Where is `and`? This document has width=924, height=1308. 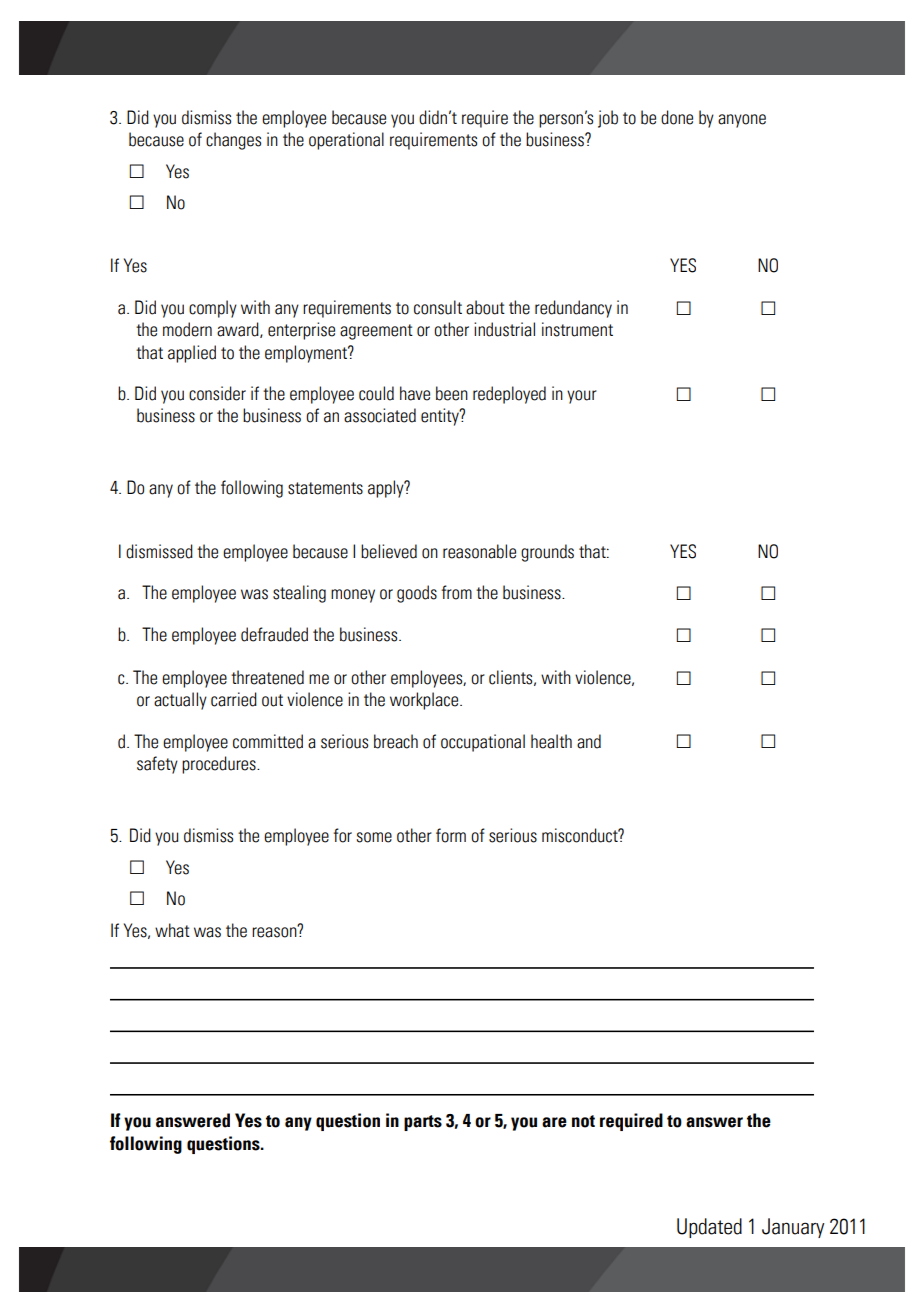 and is located at coordinates (589, 741).
